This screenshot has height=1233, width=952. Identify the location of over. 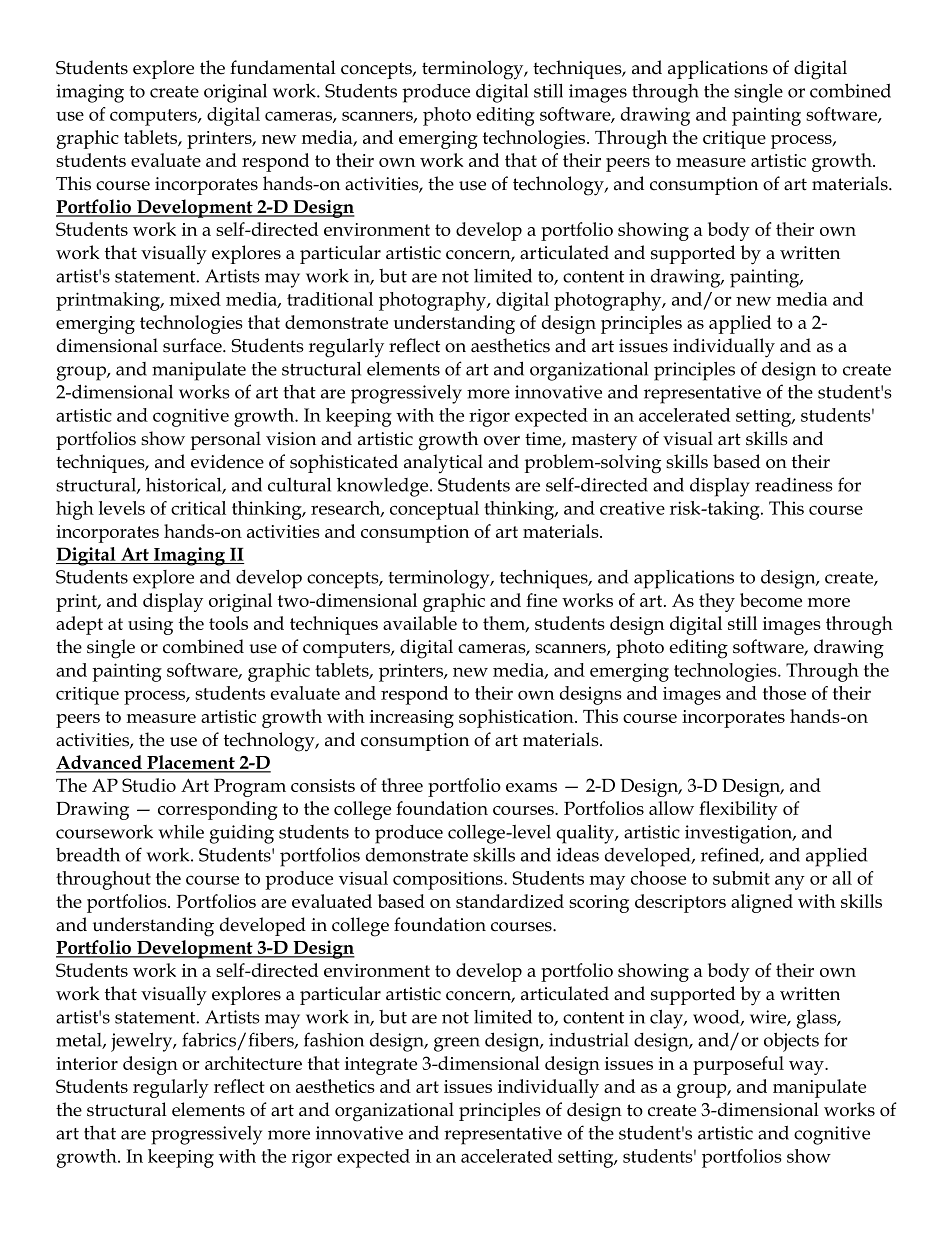
(502, 441).
